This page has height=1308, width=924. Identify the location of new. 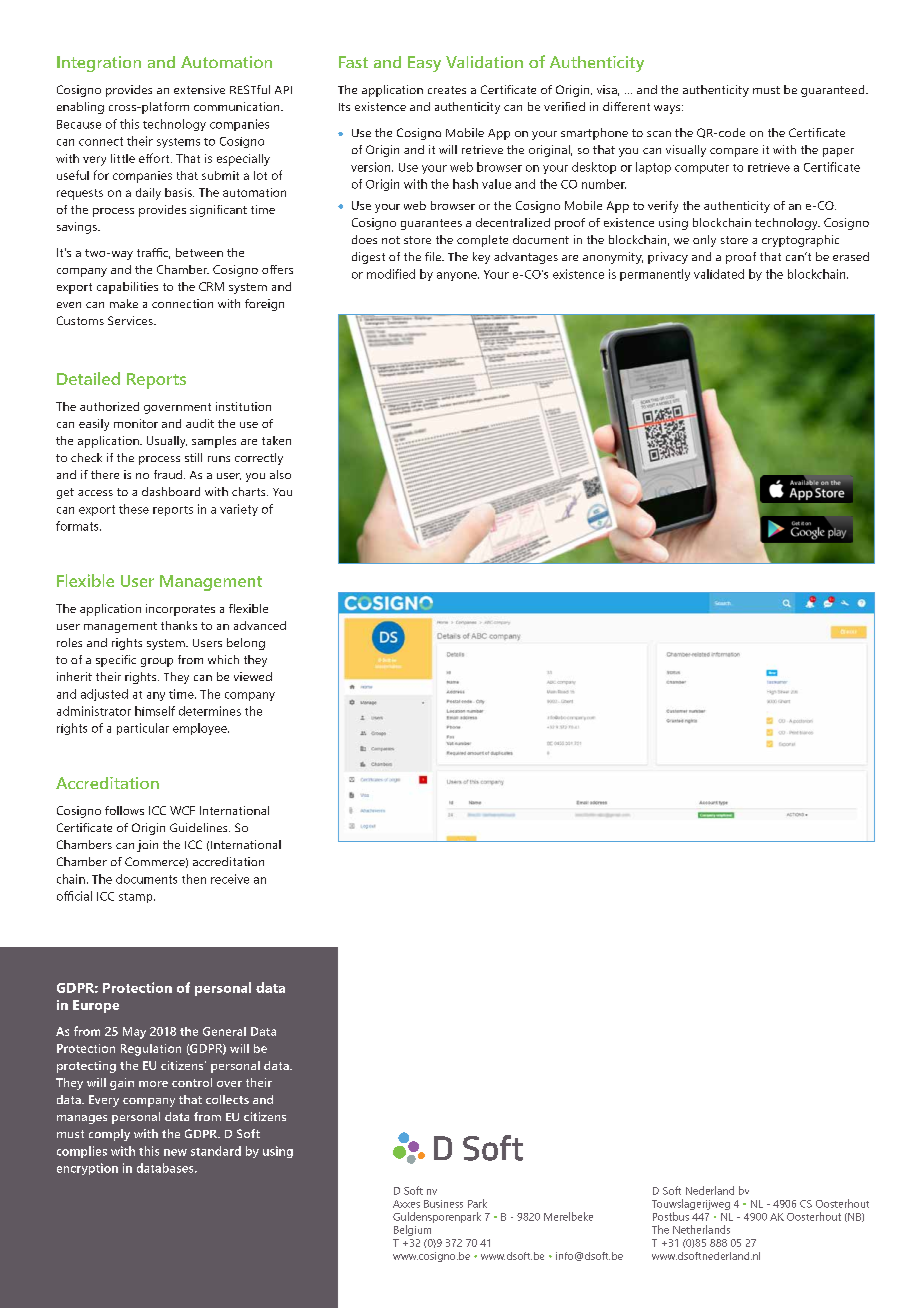
(175, 1152).
